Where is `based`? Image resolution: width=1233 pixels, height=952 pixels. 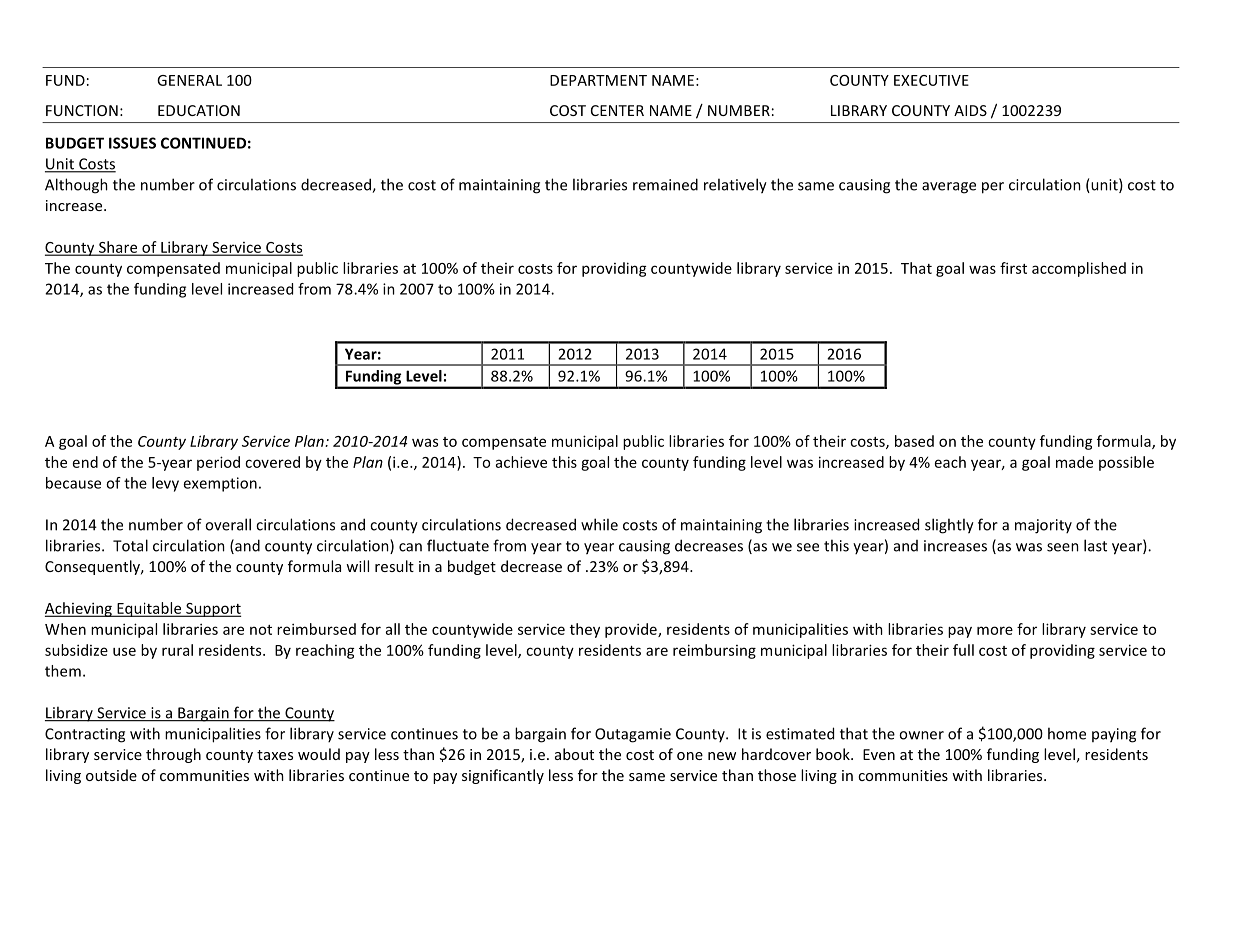
based is located at coordinates (914, 441).
